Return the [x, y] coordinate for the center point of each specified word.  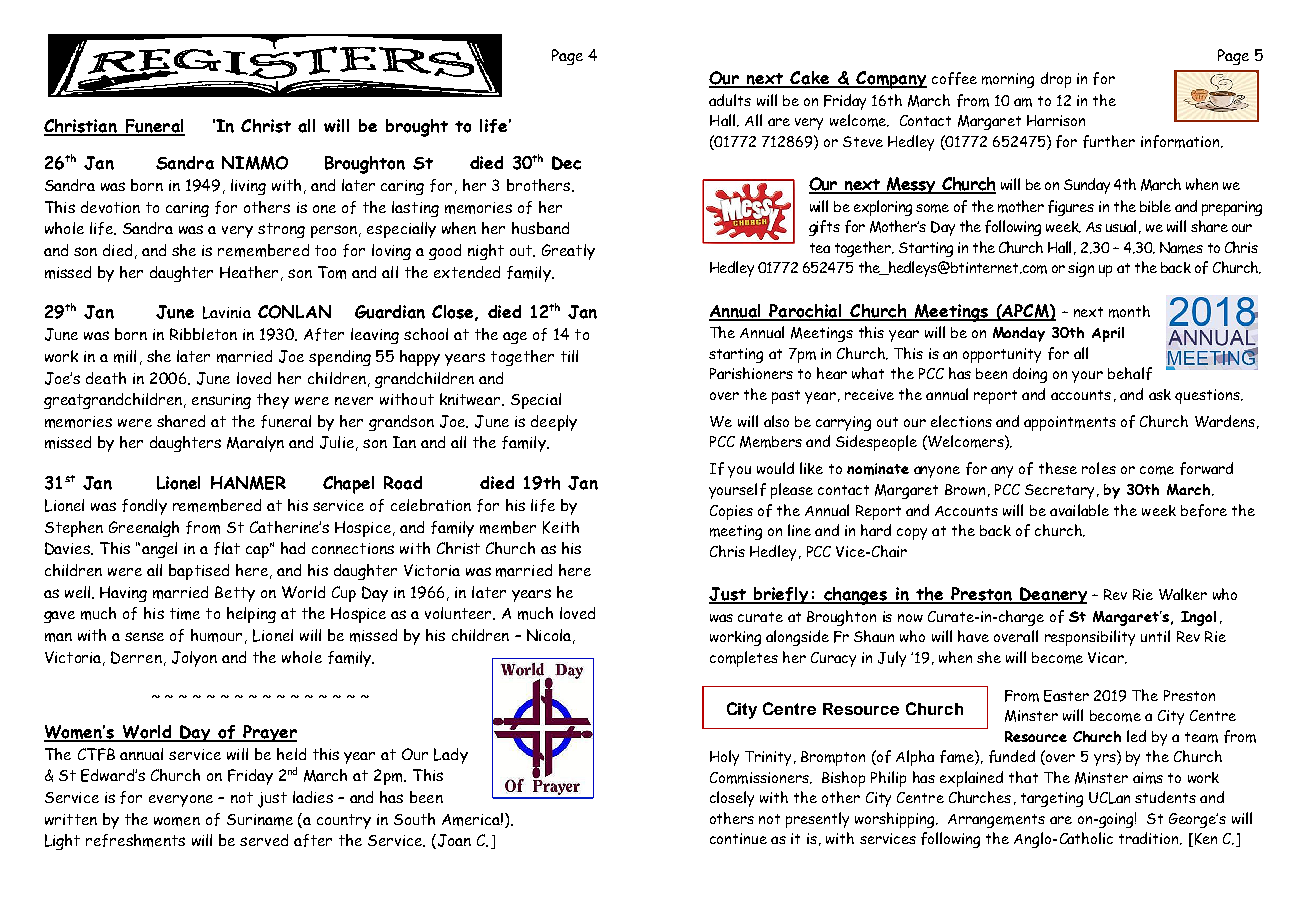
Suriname [260, 820]
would [775, 468]
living [248, 187]
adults [730, 100]
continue [738, 838]
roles [1099, 468]
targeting [1052, 799]
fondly [144, 507]
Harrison [1056, 120]
